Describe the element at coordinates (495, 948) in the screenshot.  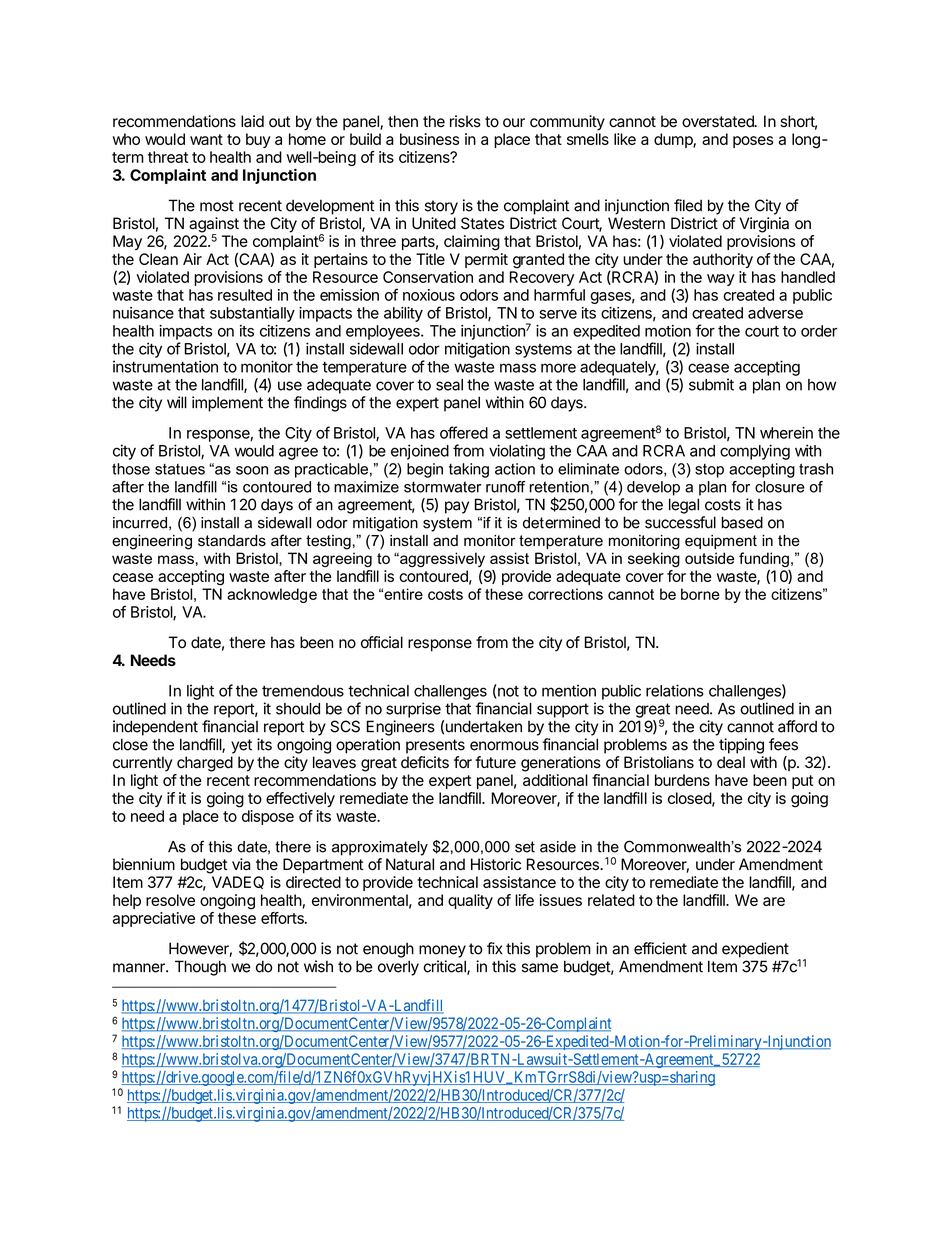
I see `fix` at that location.
